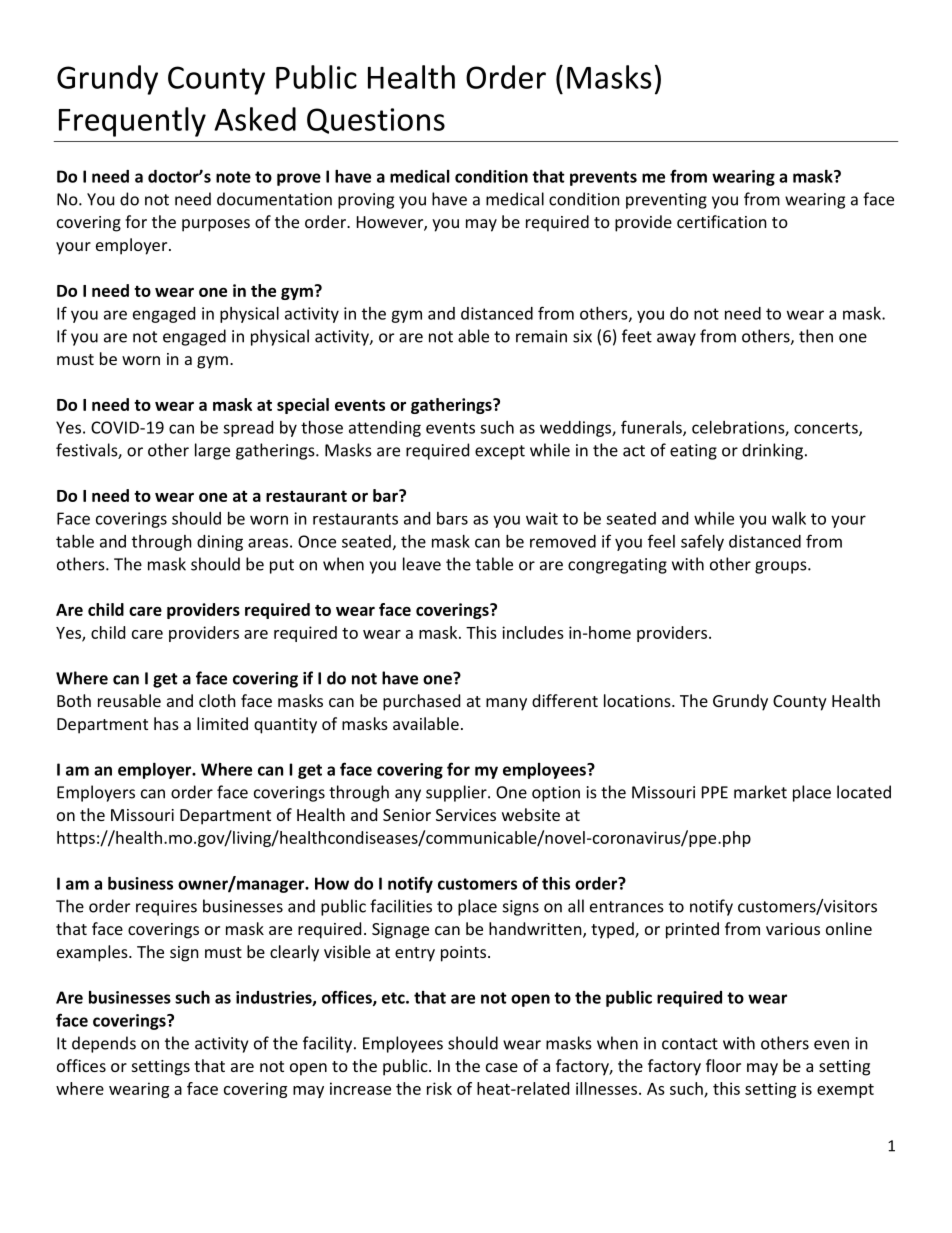 The image size is (952, 1233). I want to click on requires, so click(166, 908).
